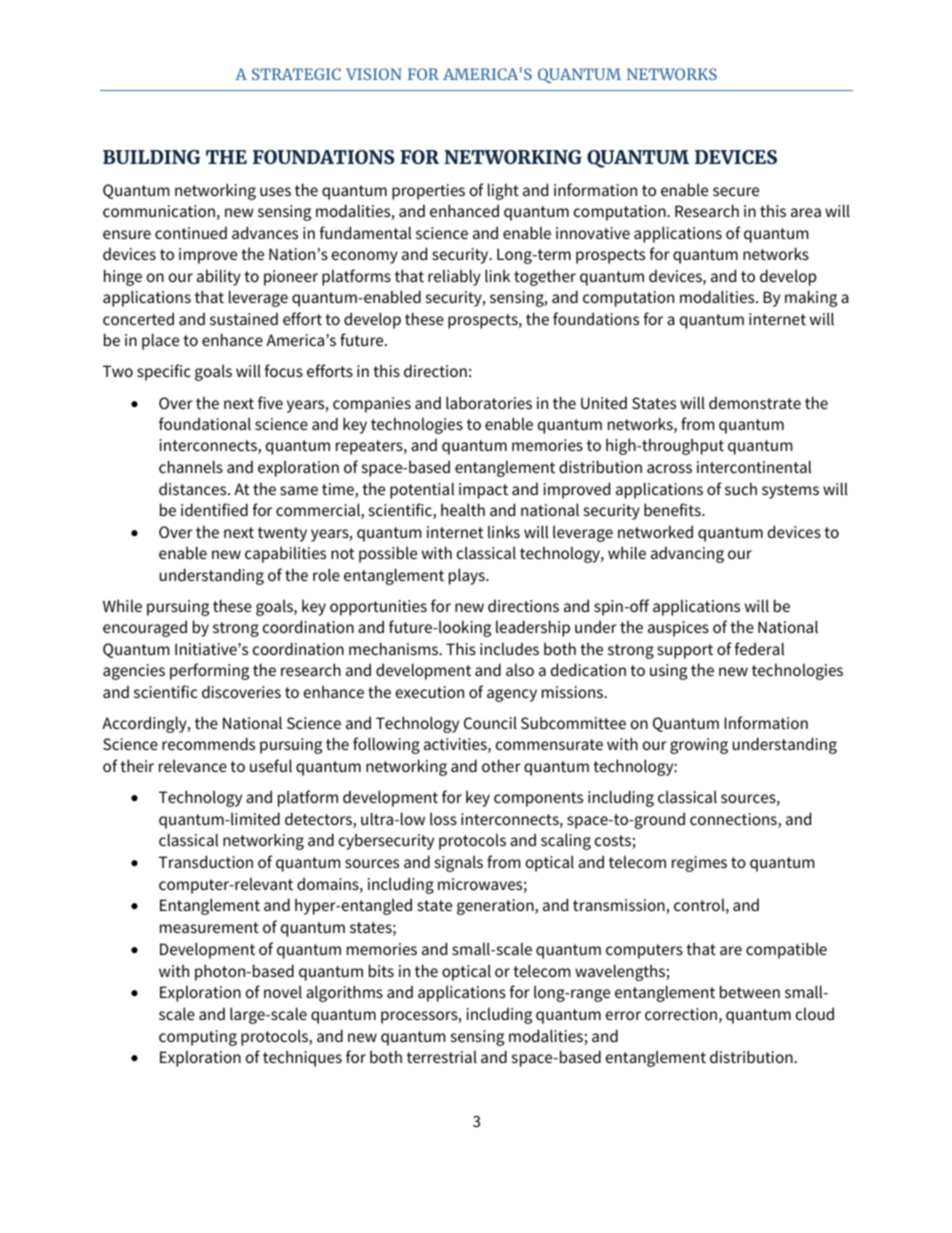 The width and height of the image is (952, 1233). Describe the element at coordinates (699, 746) in the image. I see `growing` at that location.
